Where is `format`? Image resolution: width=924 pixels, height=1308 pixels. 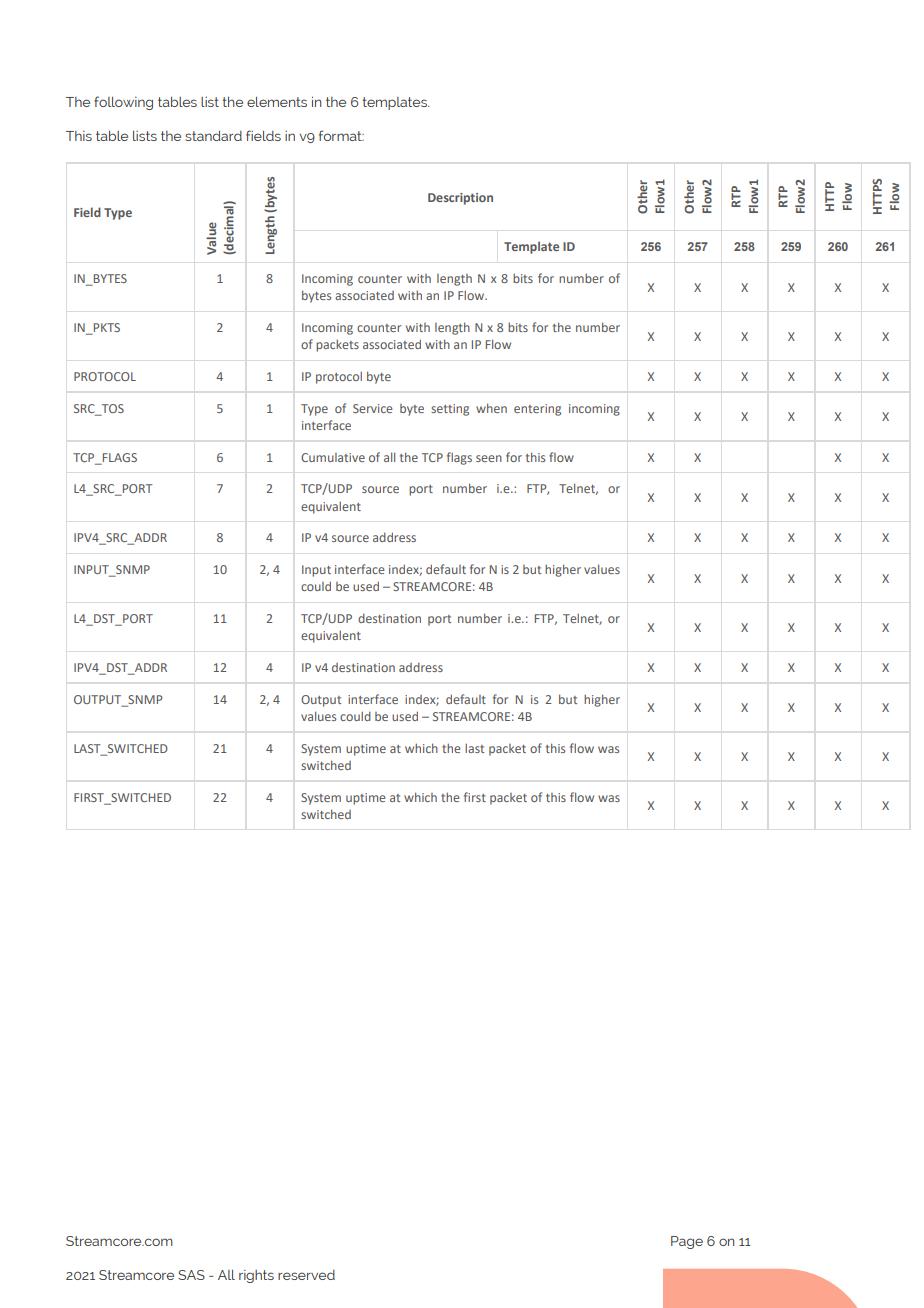
format is located at coordinates (341, 135).
